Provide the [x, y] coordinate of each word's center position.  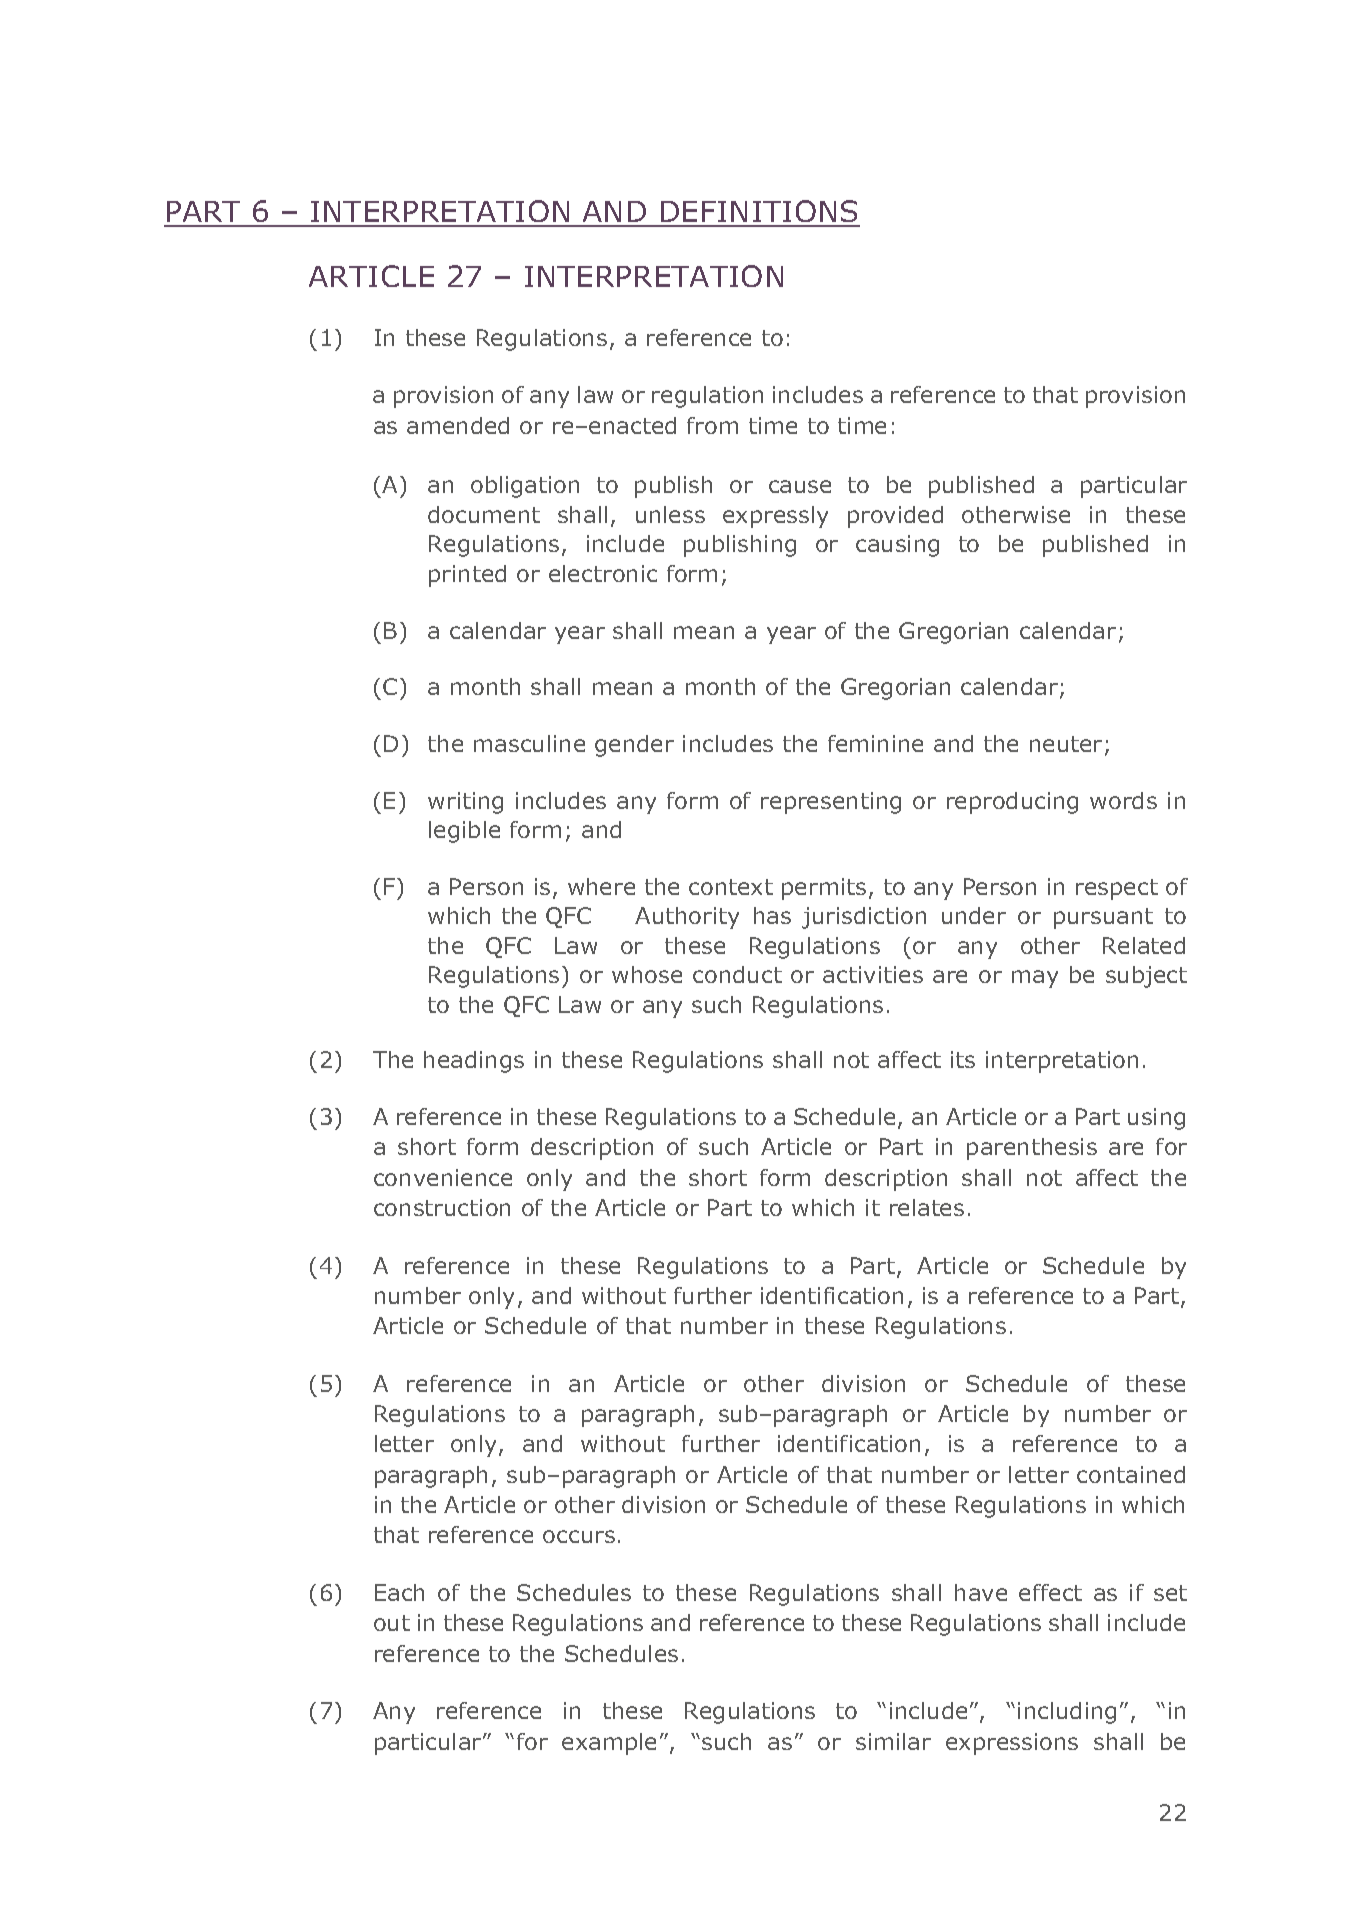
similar [893, 1741]
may [1035, 979]
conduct [737, 974]
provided [895, 517]
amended [458, 425]
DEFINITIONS [759, 213]
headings [474, 1062]
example [609, 1744]
